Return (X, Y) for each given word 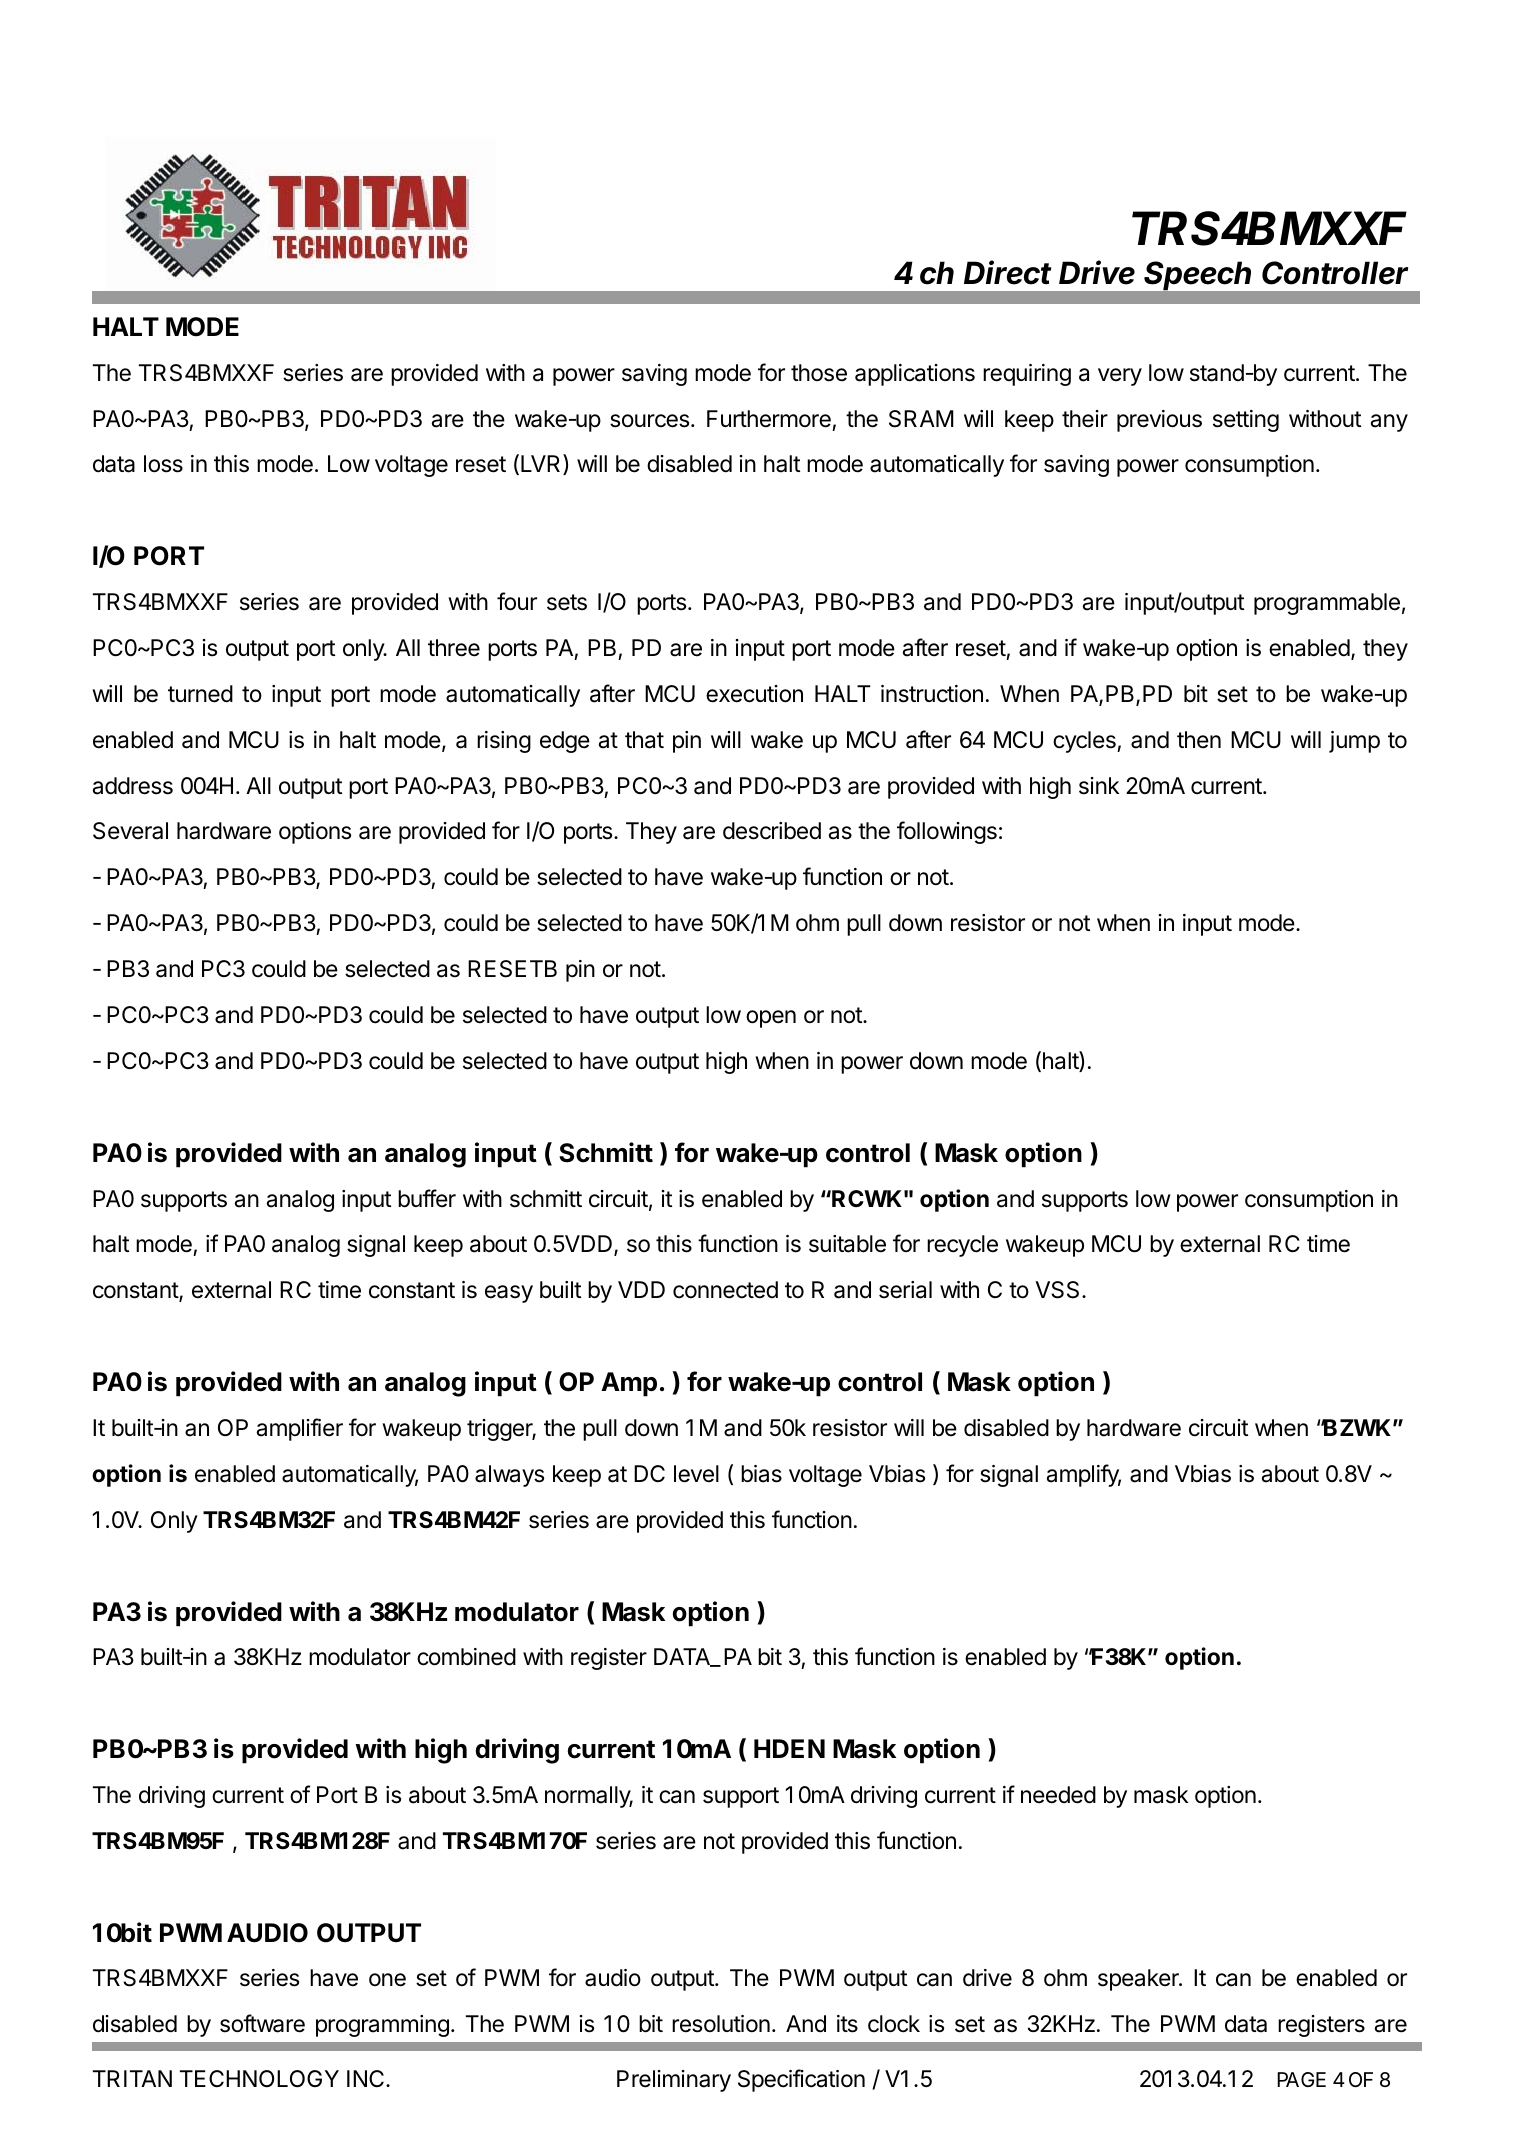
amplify (1084, 1475)
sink (1099, 786)
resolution (721, 2024)
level (696, 1474)
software (262, 2023)
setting (1246, 421)
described (772, 831)
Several (130, 831)
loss (163, 464)
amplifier (300, 1429)
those (819, 373)
